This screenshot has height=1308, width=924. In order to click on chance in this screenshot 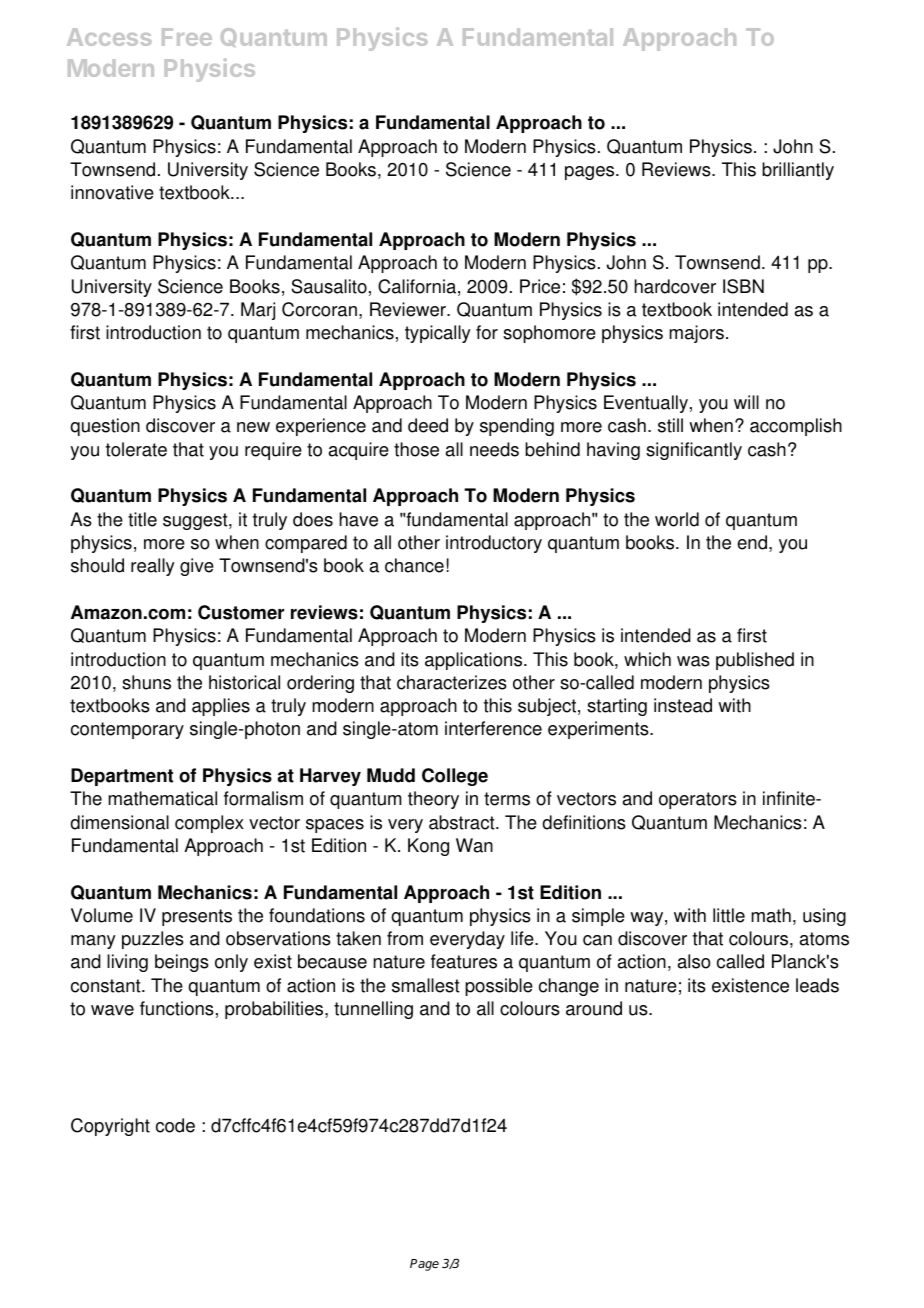, I will do `click(414, 565)`.
